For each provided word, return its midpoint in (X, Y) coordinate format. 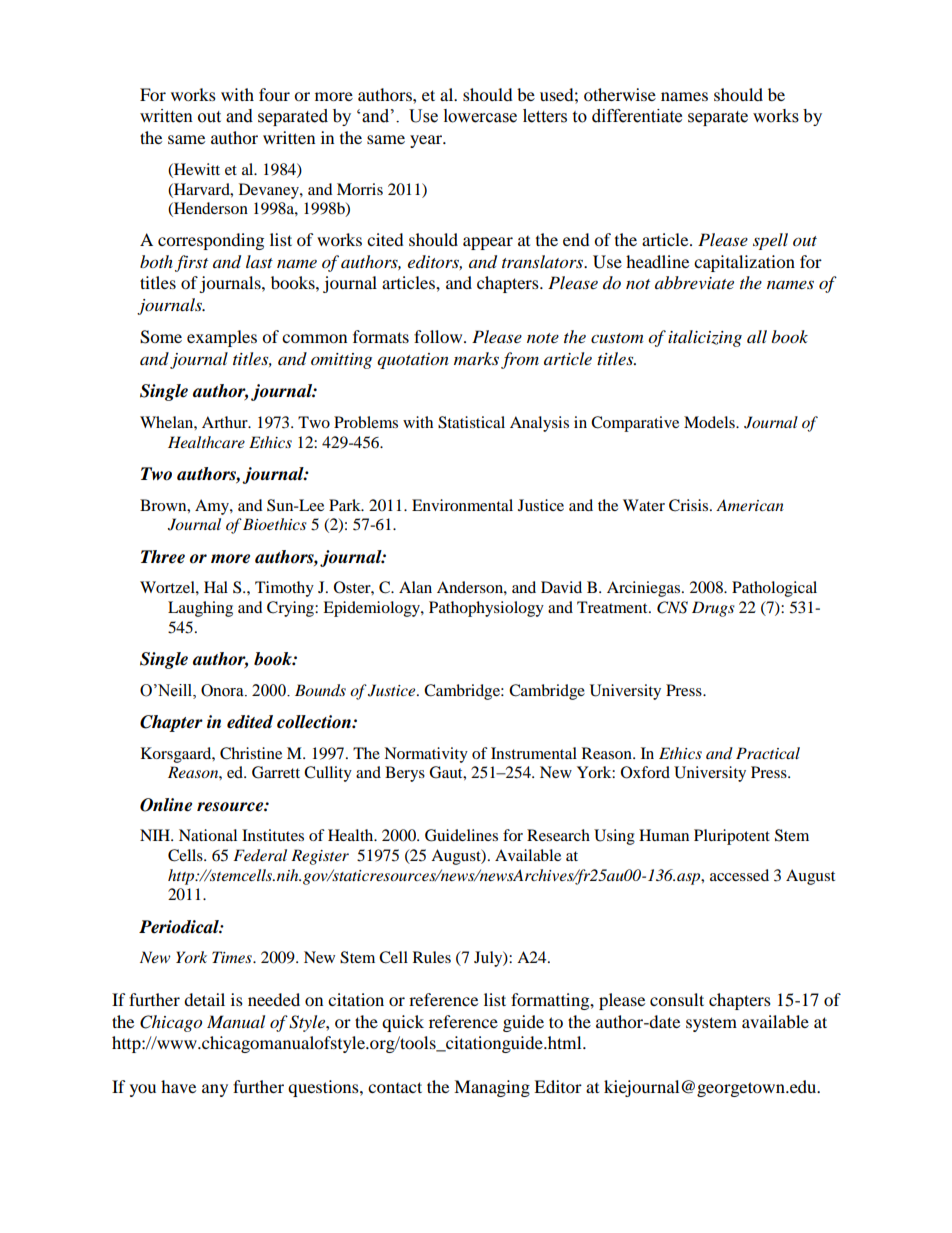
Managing (492, 1088)
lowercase (480, 116)
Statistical (471, 422)
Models (710, 422)
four (274, 94)
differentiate (637, 116)
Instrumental (534, 753)
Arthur (226, 422)
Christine (251, 753)
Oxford (645, 772)
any (215, 1090)
